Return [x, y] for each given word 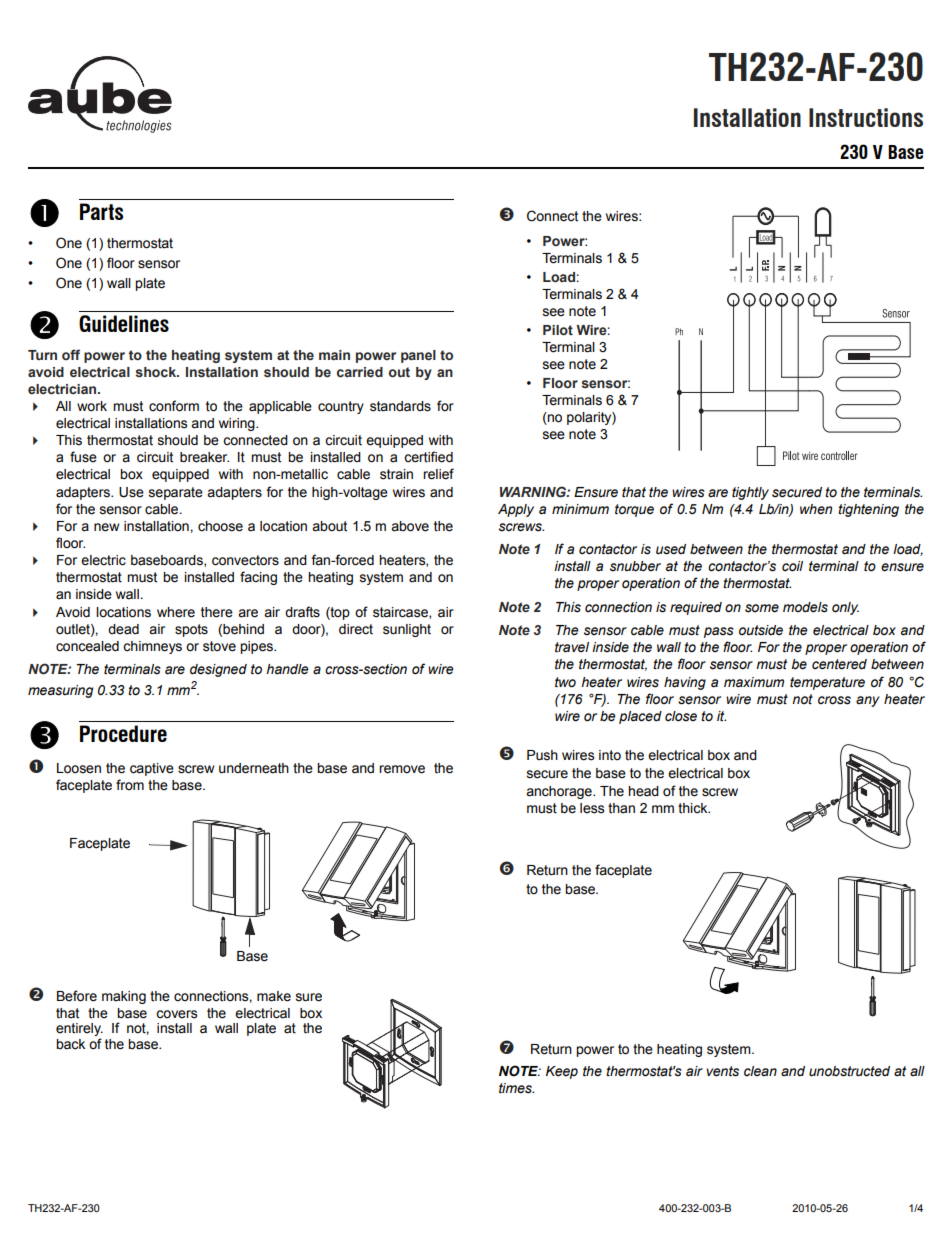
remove [402, 769]
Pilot [558, 330]
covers [176, 1014]
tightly [750, 493]
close [681, 716]
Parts [101, 211]
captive [152, 769]
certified [428, 457]
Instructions [866, 117]
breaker [204, 457]
